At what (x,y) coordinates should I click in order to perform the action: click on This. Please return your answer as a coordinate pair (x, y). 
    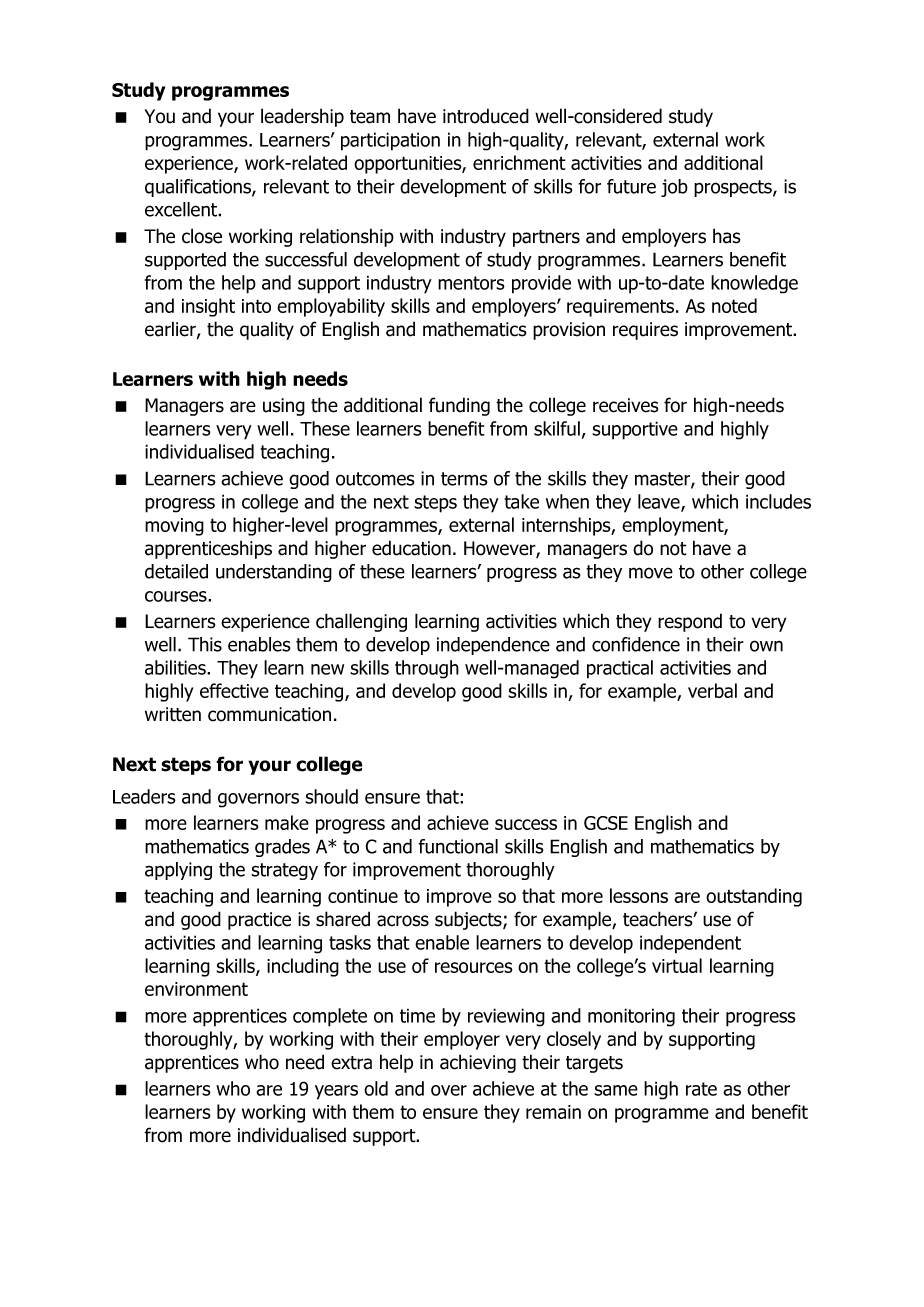
    Looking at the image, I should click on (205, 644).
